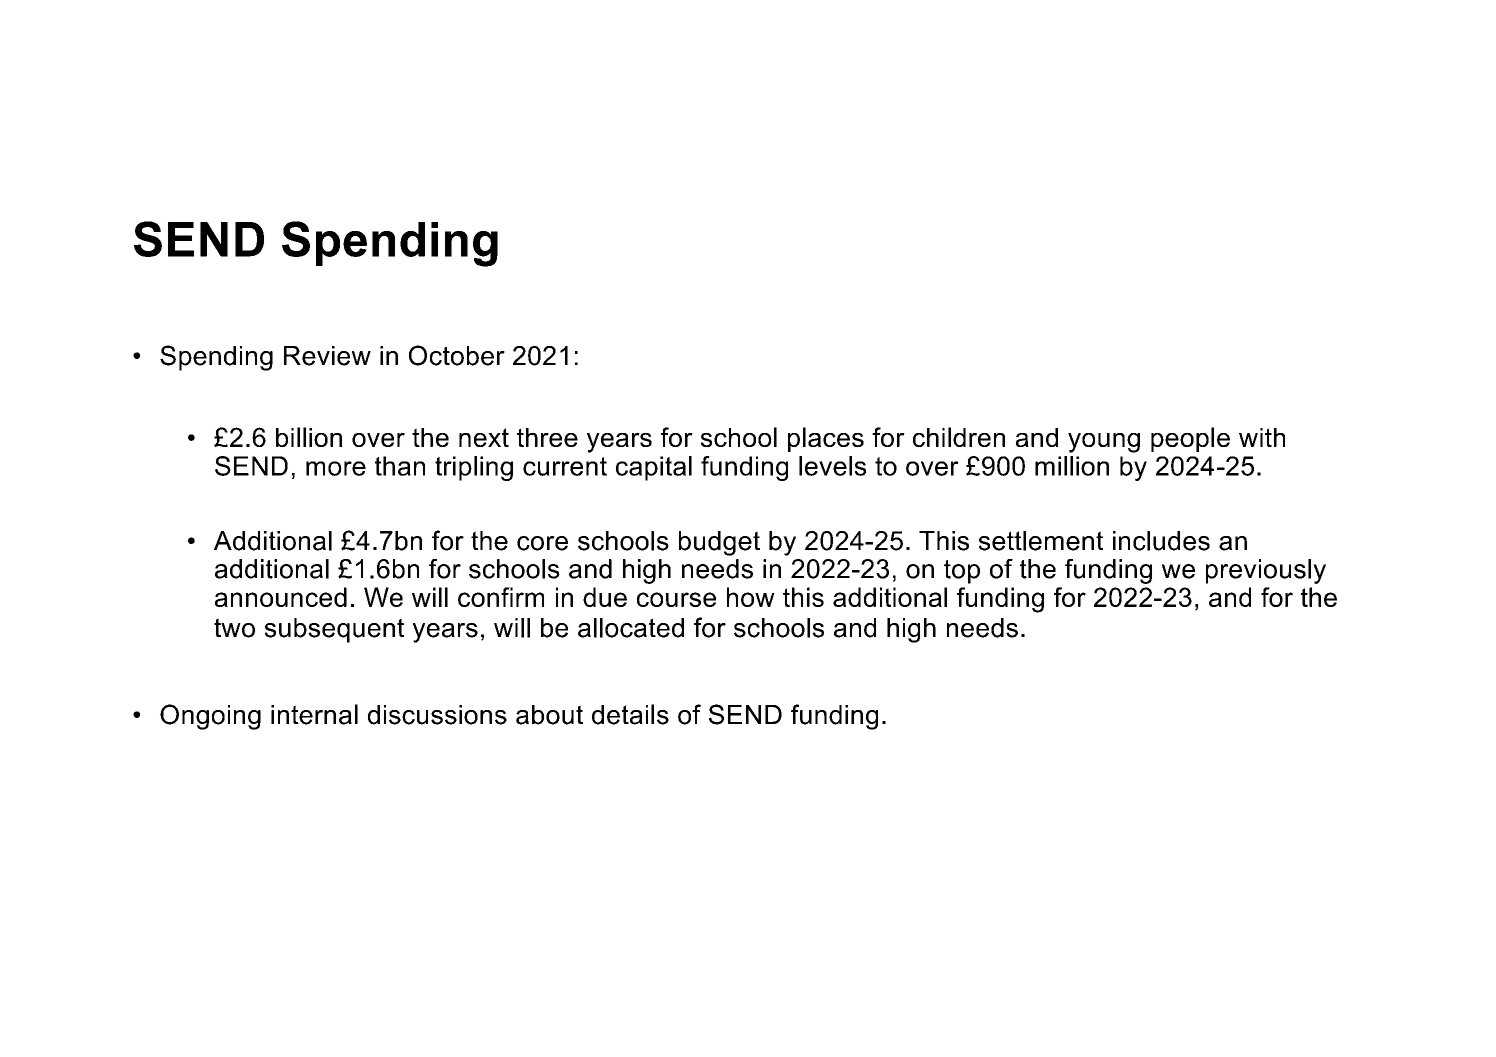 The image size is (1496, 1057). What do you see at coordinates (631, 628) in the screenshot?
I see `allocated` at bounding box center [631, 628].
